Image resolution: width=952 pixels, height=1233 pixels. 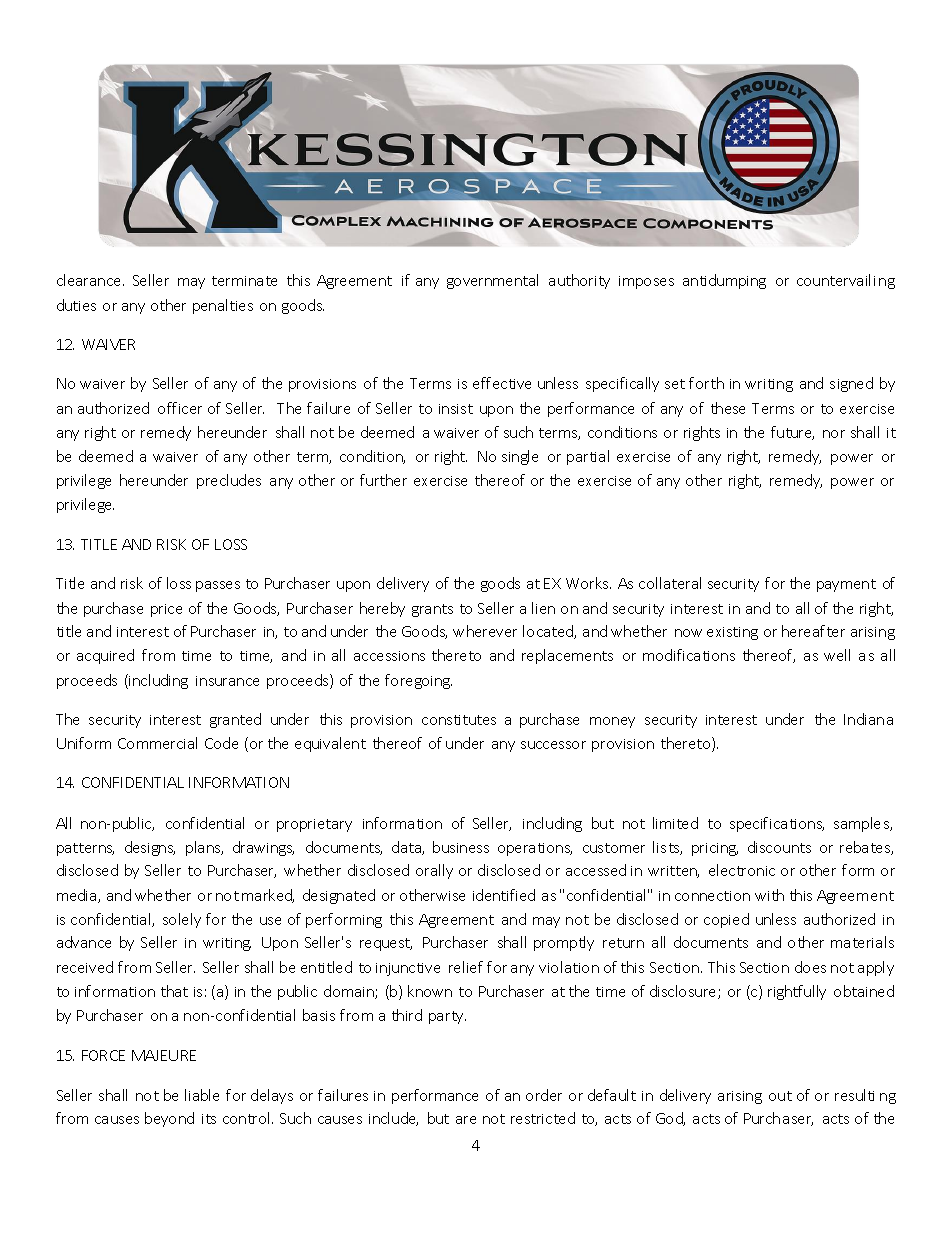 What do you see at coordinates (846, 281) in the screenshot?
I see `countervailing` at bounding box center [846, 281].
